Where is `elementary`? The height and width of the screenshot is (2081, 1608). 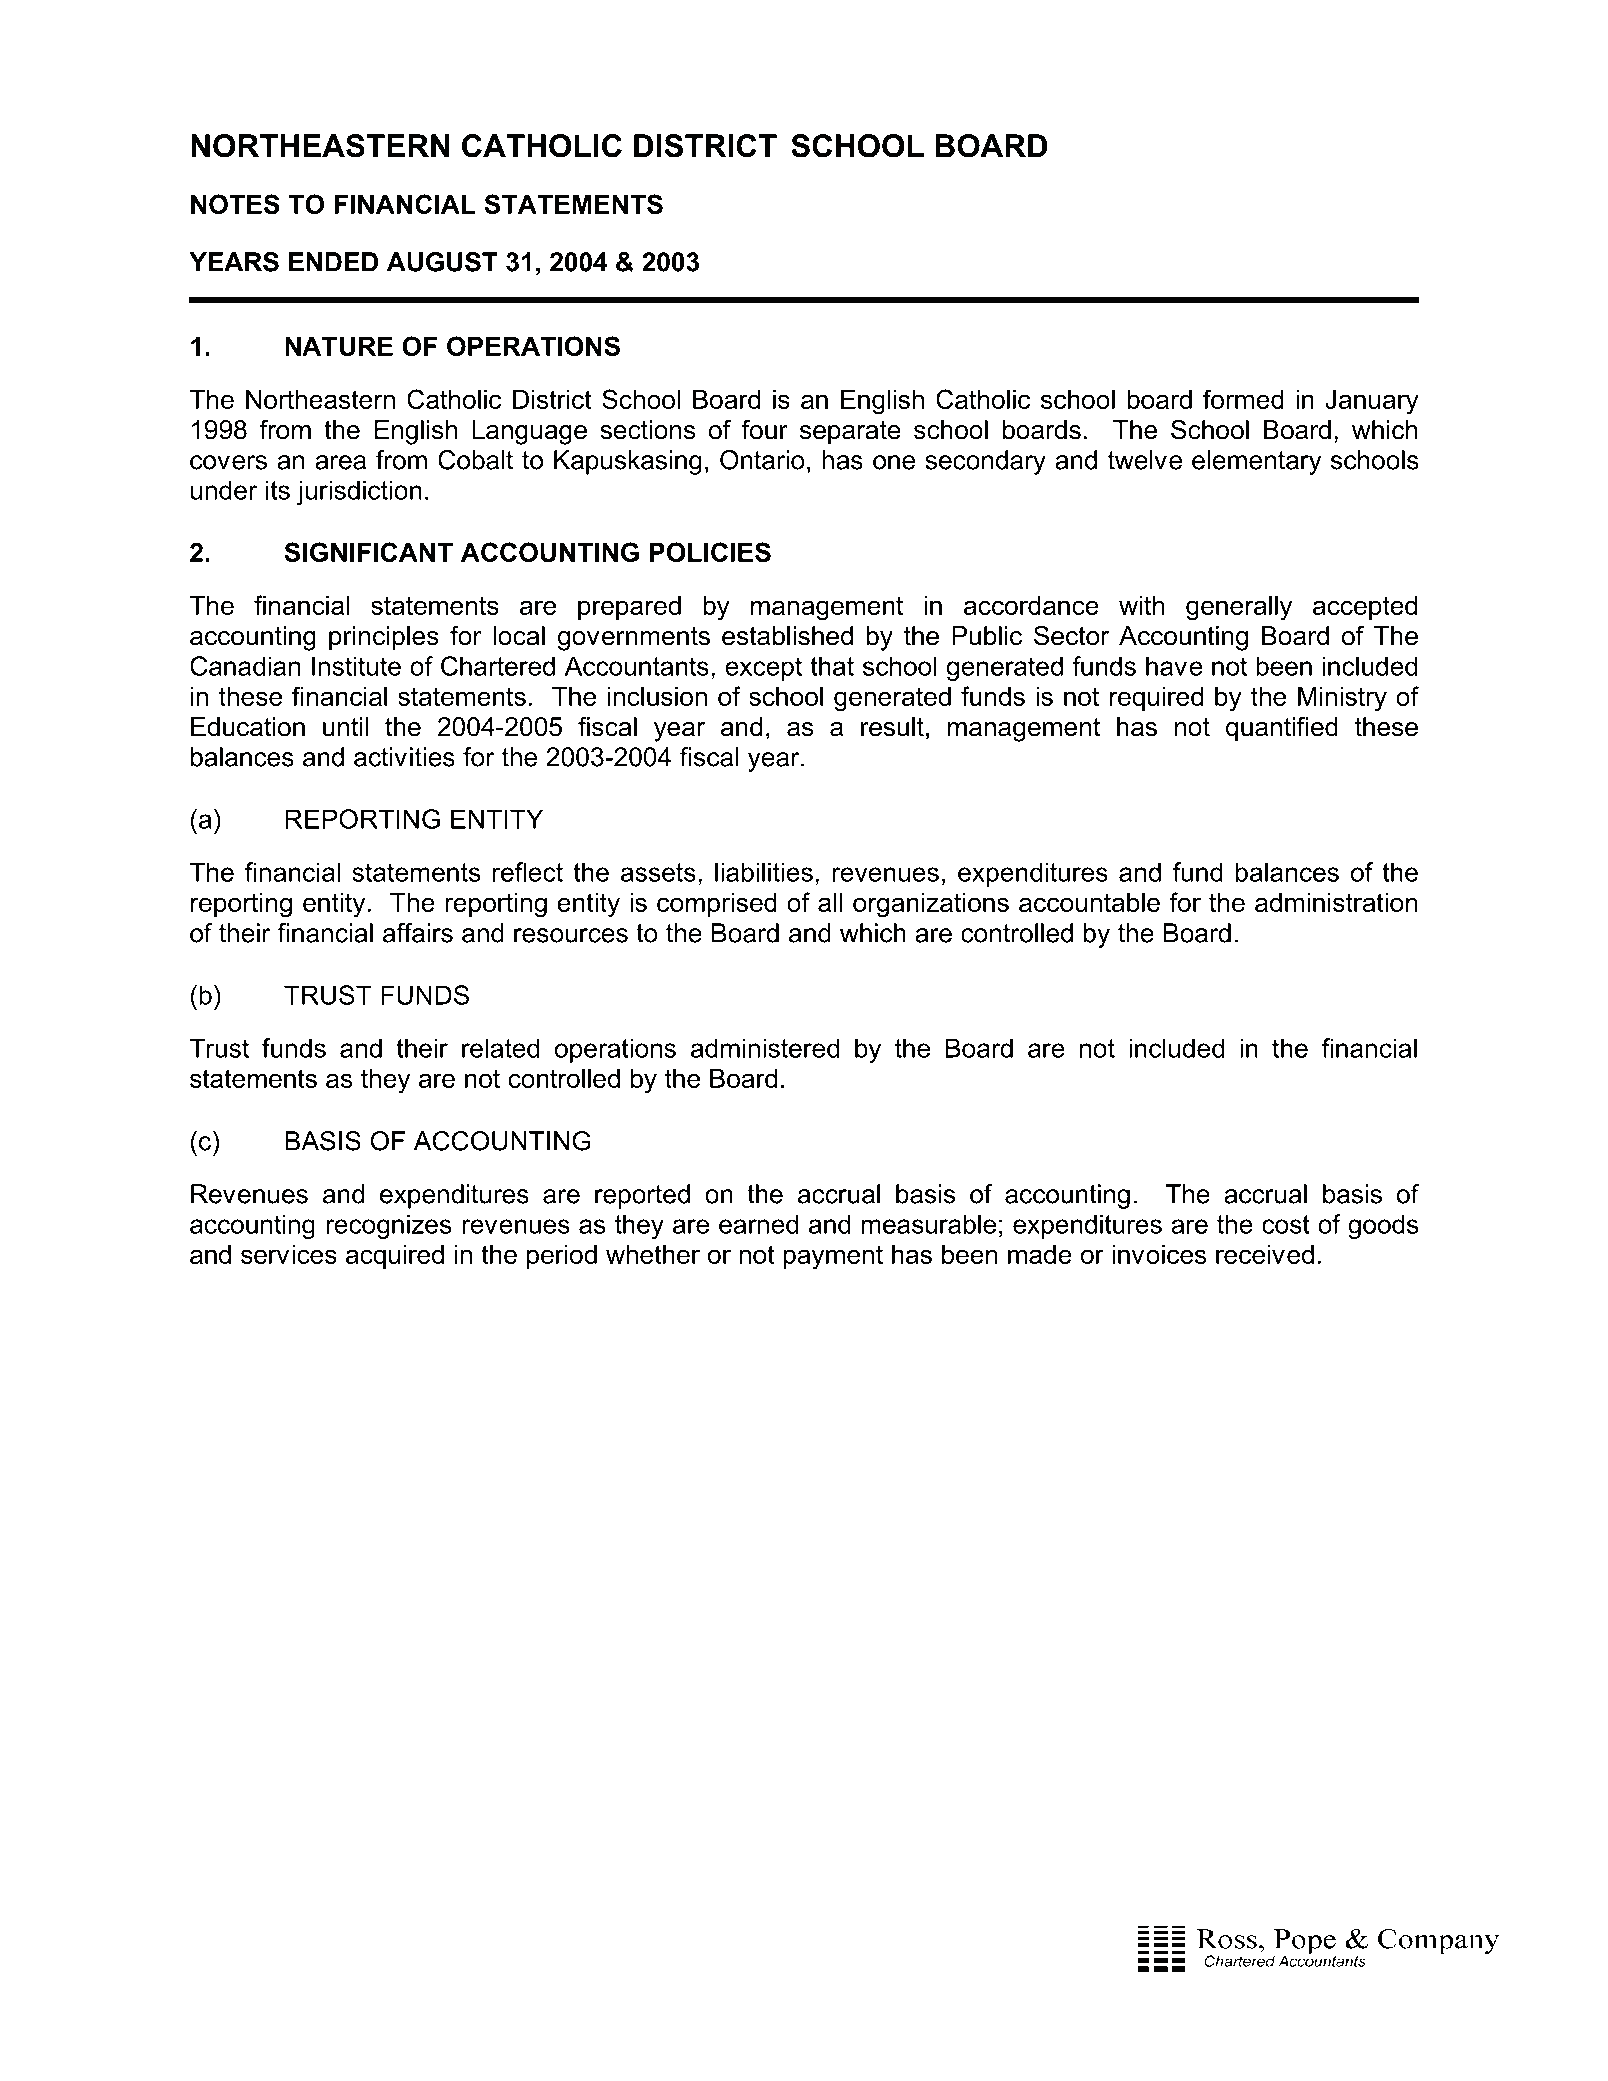 elementary is located at coordinates (1257, 462).
